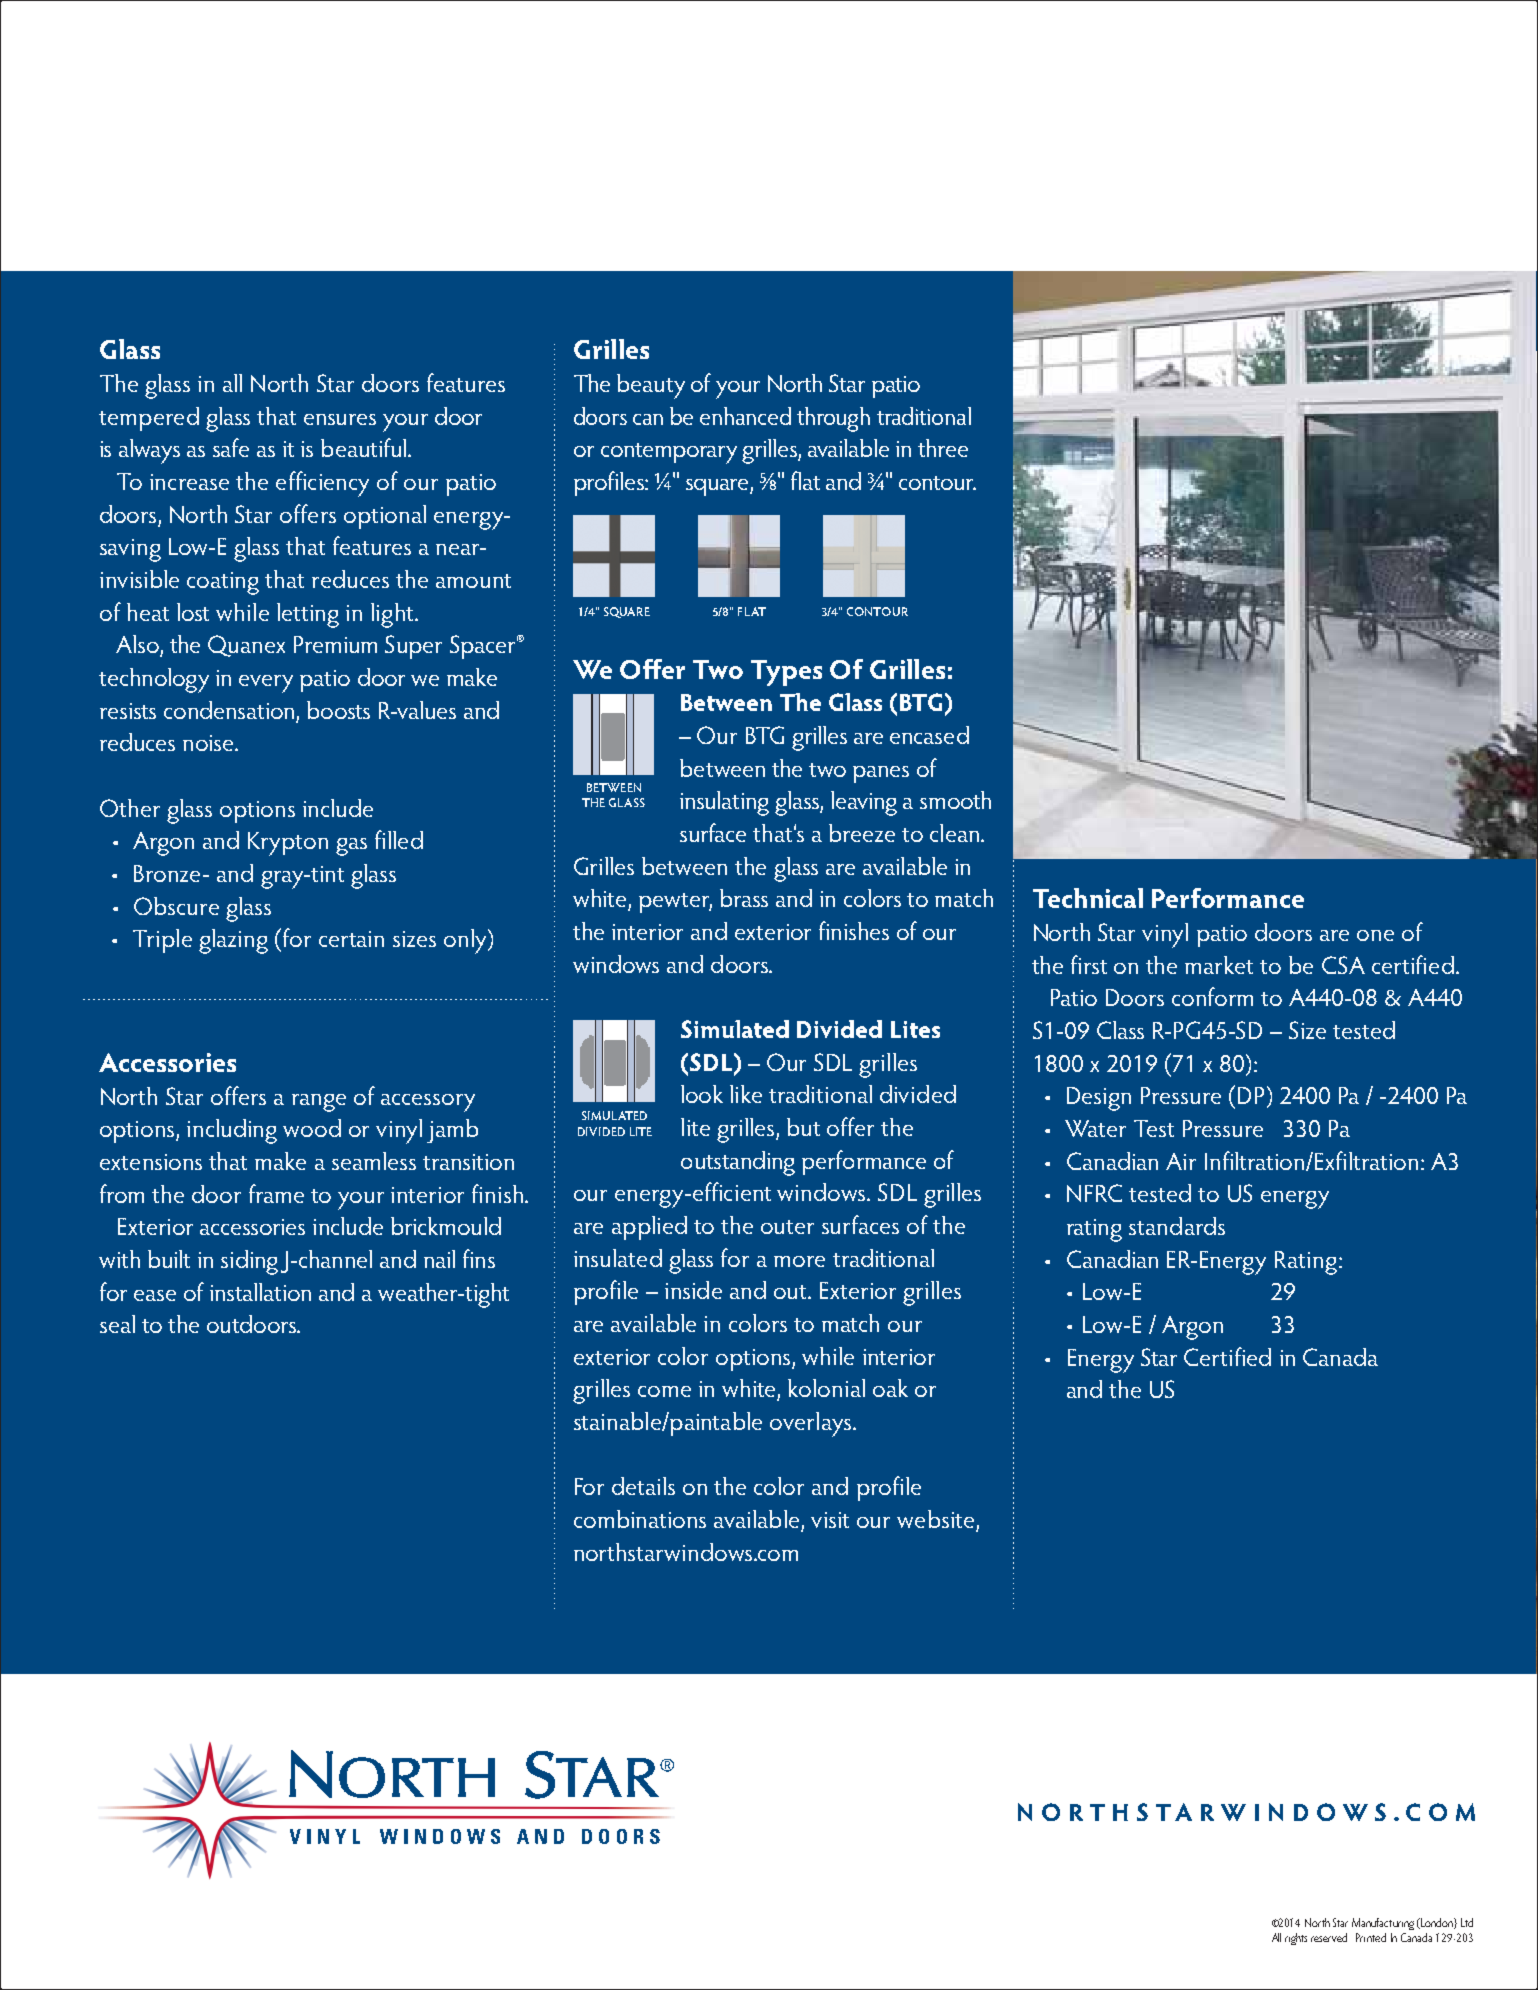 Image resolution: width=1538 pixels, height=1990 pixels. I want to click on three, so click(943, 448).
